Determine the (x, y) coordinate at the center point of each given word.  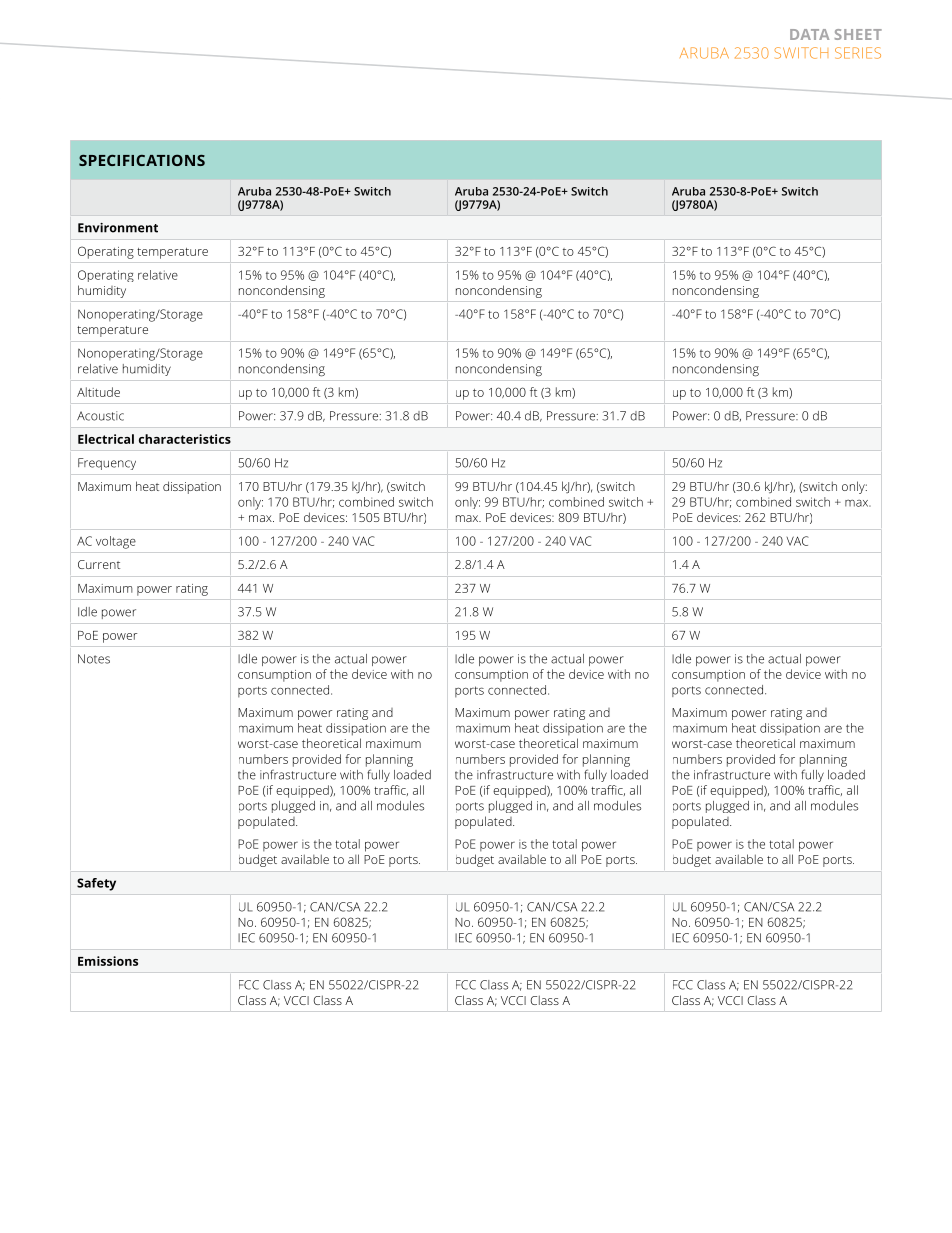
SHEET (858, 34)
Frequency (107, 464)
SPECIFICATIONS (142, 160)
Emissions (108, 961)
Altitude (98, 392)
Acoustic (100, 416)
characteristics (185, 439)
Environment (118, 228)
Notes (94, 659)
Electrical (106, 439)
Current (99, 564)
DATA (809, 34)
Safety (96, 884)
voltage (116, 542)
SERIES (858, 53)
